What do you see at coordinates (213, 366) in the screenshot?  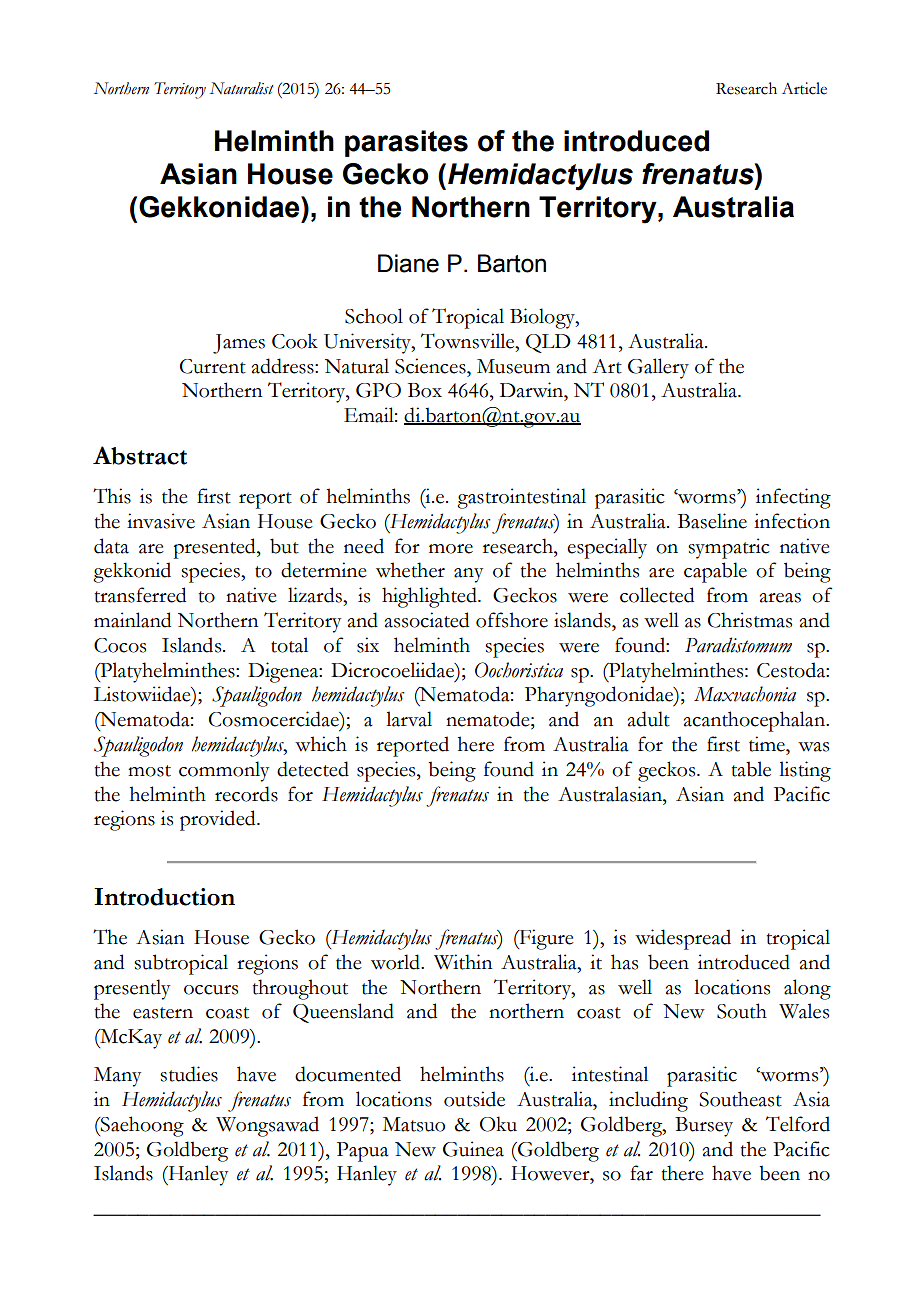 I see `Current` at bounding box center [213, 366].
